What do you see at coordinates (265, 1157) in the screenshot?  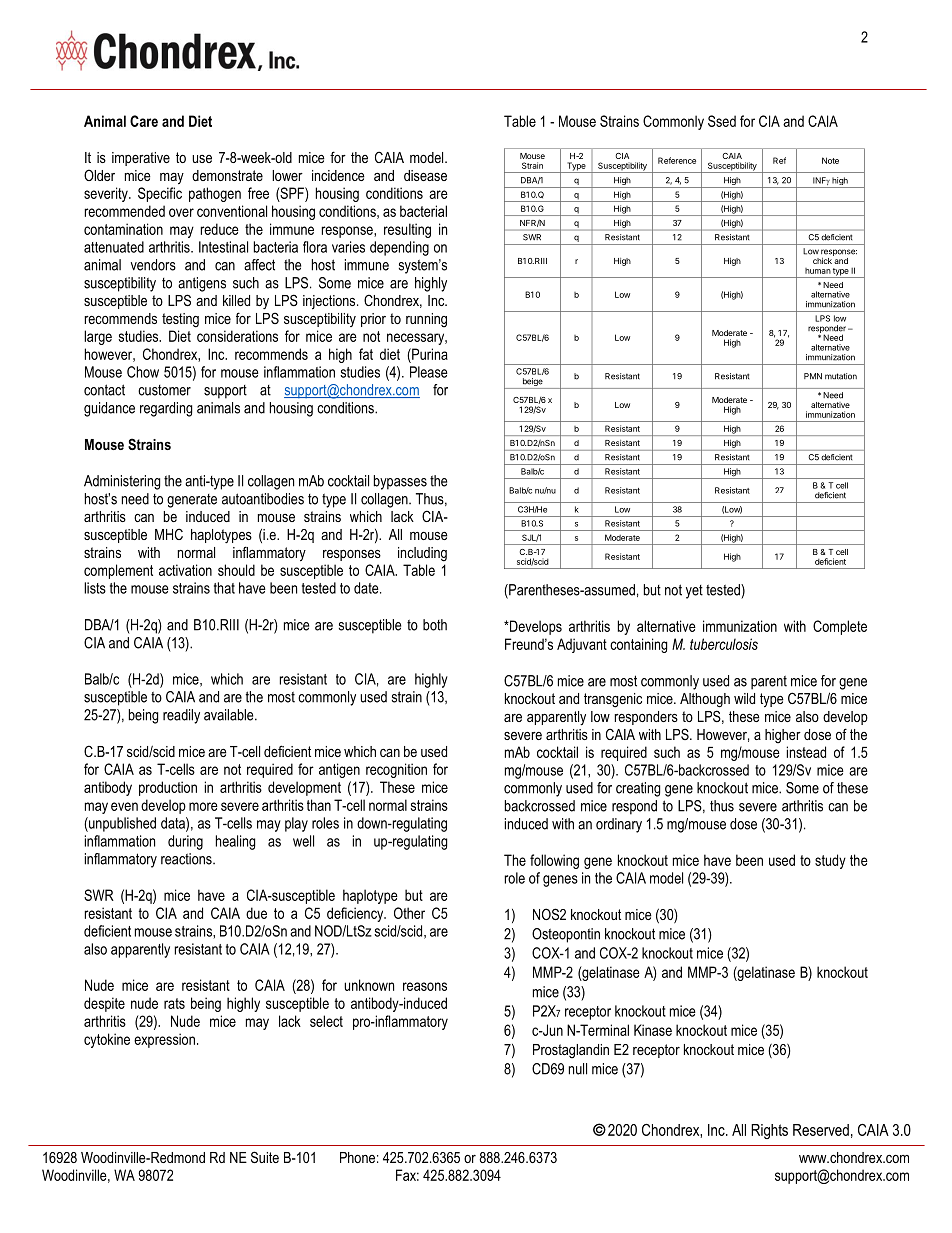 I see `Suite` at bounding box center [265, 1157].
